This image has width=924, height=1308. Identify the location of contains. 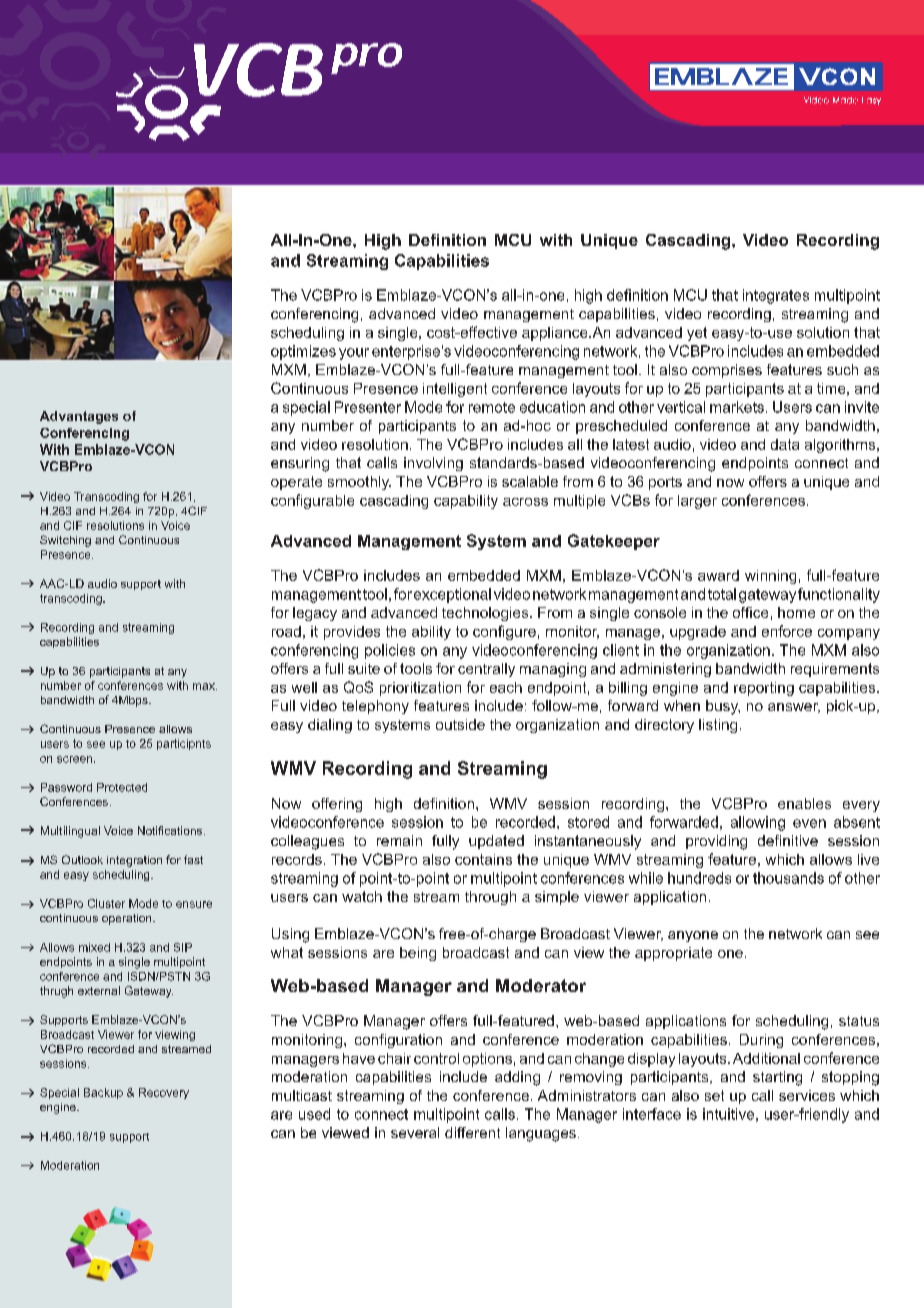
(483, 859).
